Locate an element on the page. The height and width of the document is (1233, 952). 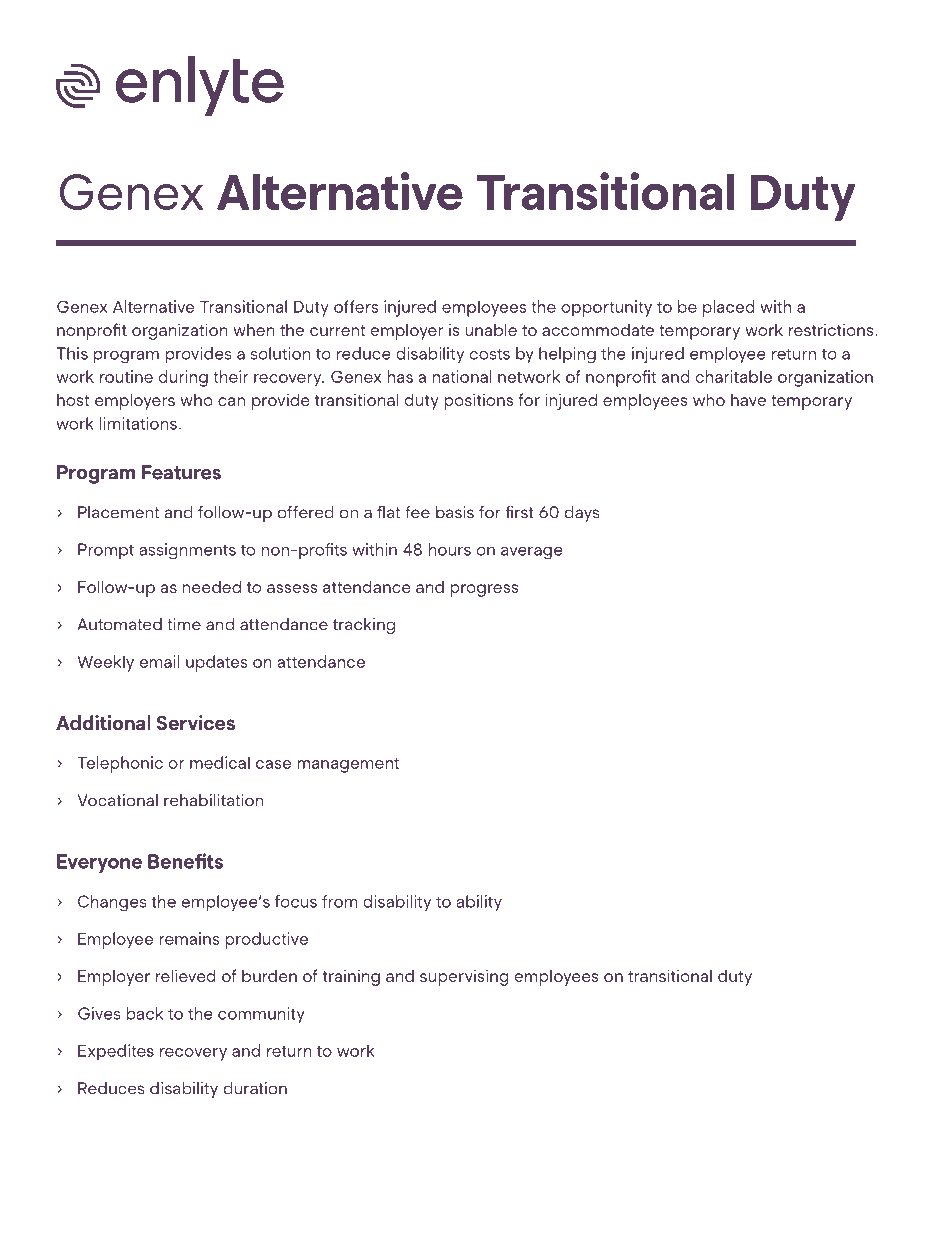
training is located at coordinates (351, 977).
